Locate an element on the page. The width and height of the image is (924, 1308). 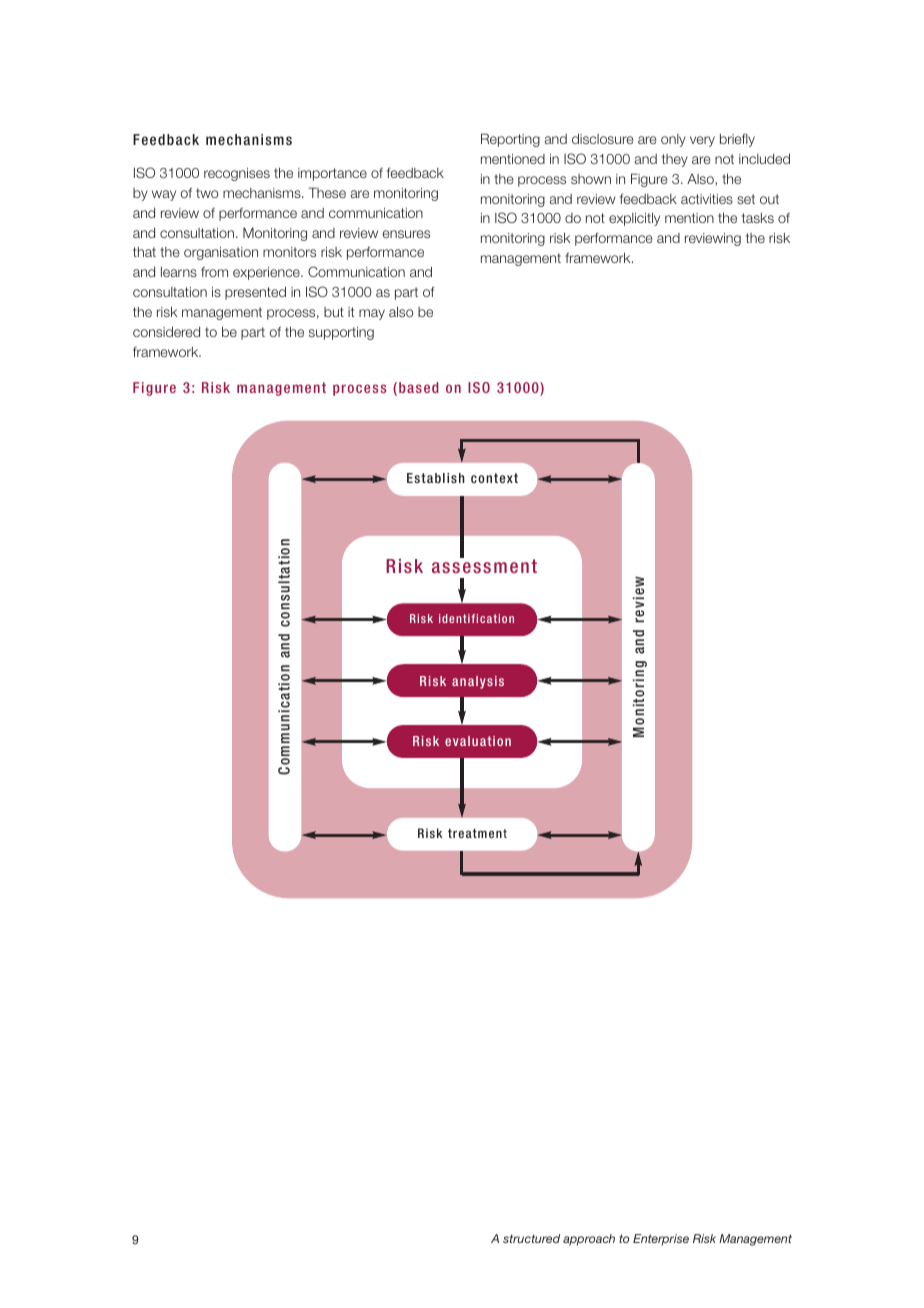
considered is located at coordinates (166, 331).
